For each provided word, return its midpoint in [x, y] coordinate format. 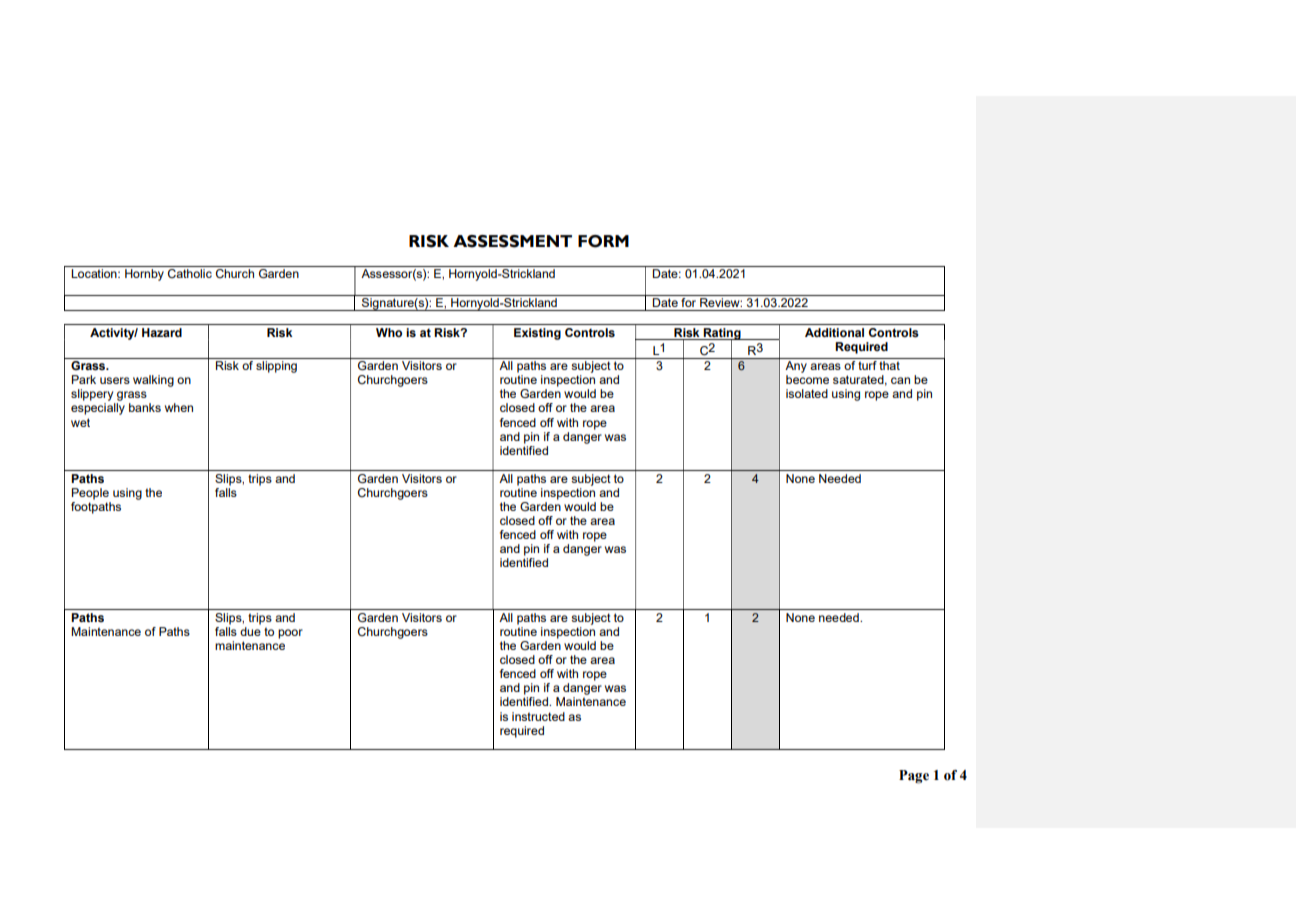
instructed [538, 716]
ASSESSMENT [512, 241]
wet [80, 422]
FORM [603, 241]
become [807, 379]
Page [914, 777]
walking [153, 381]
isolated [807, 393]
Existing [537, 334]
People [90, 494]
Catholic [190, 273]
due [250, 631]
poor [290, 634]
